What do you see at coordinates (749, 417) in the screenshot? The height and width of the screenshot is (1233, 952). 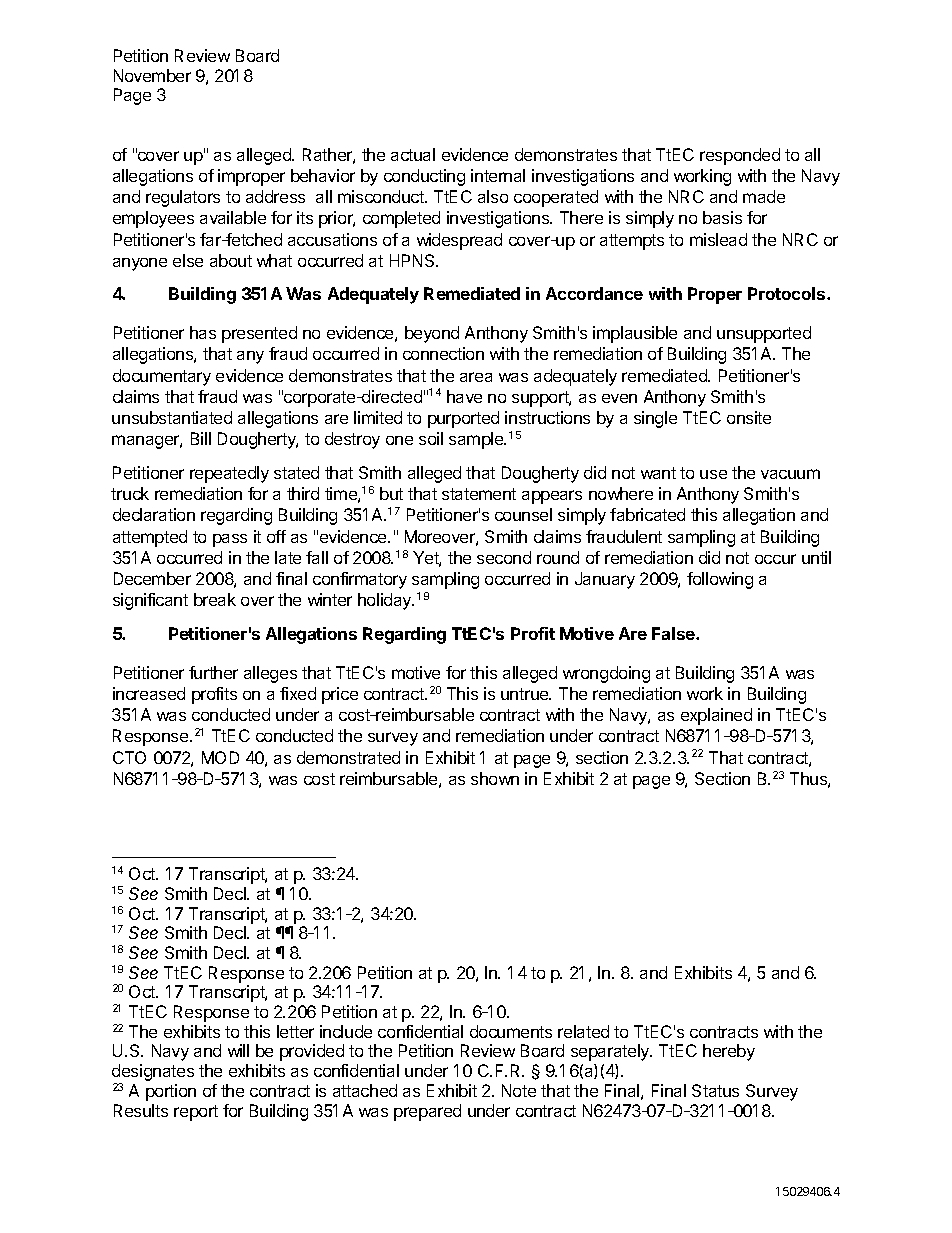 I see `onsite` at bounding box center [749, 417].
